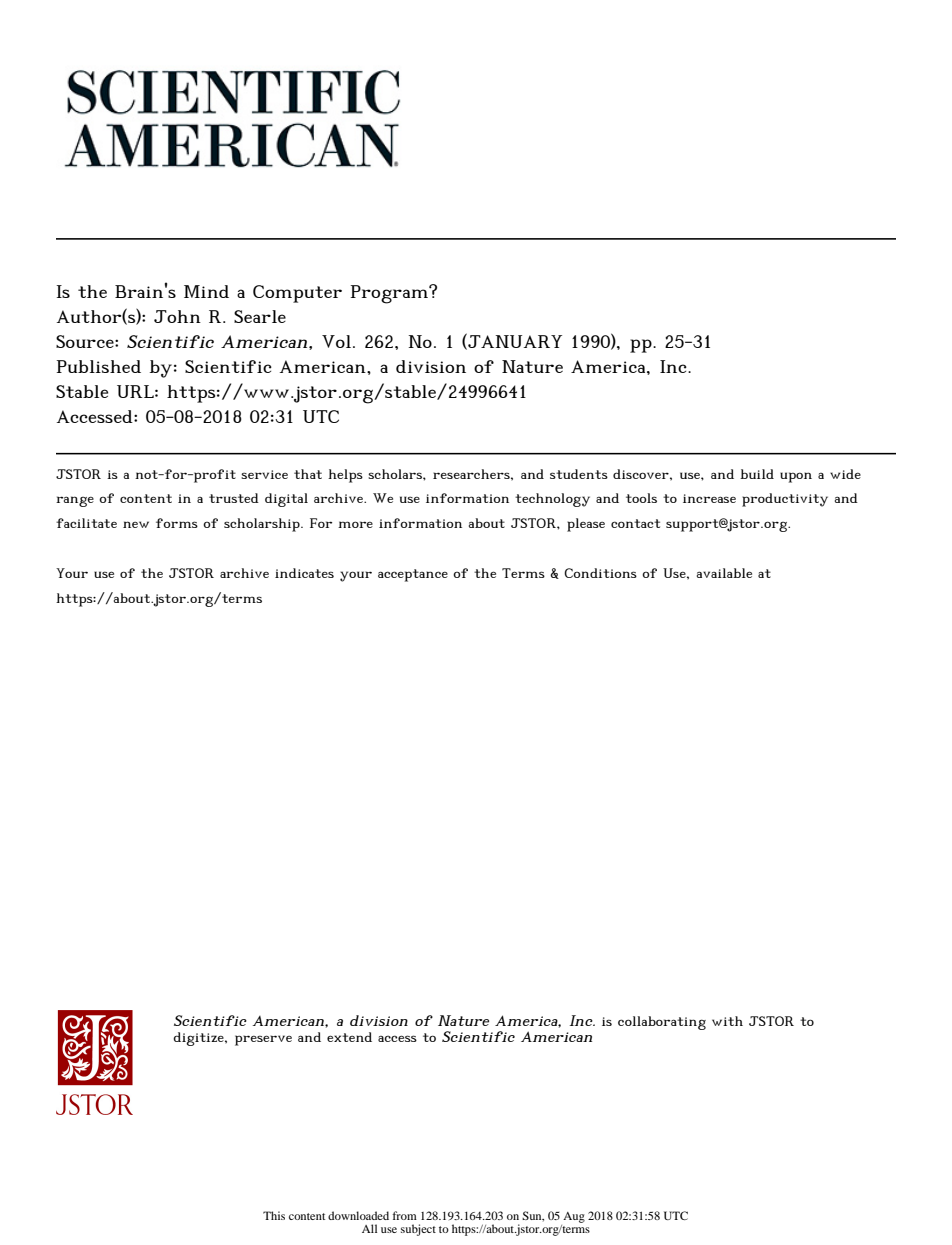 The width and height of the document is (952, 1245). I want to click on Conditions, so click(600, 573).
